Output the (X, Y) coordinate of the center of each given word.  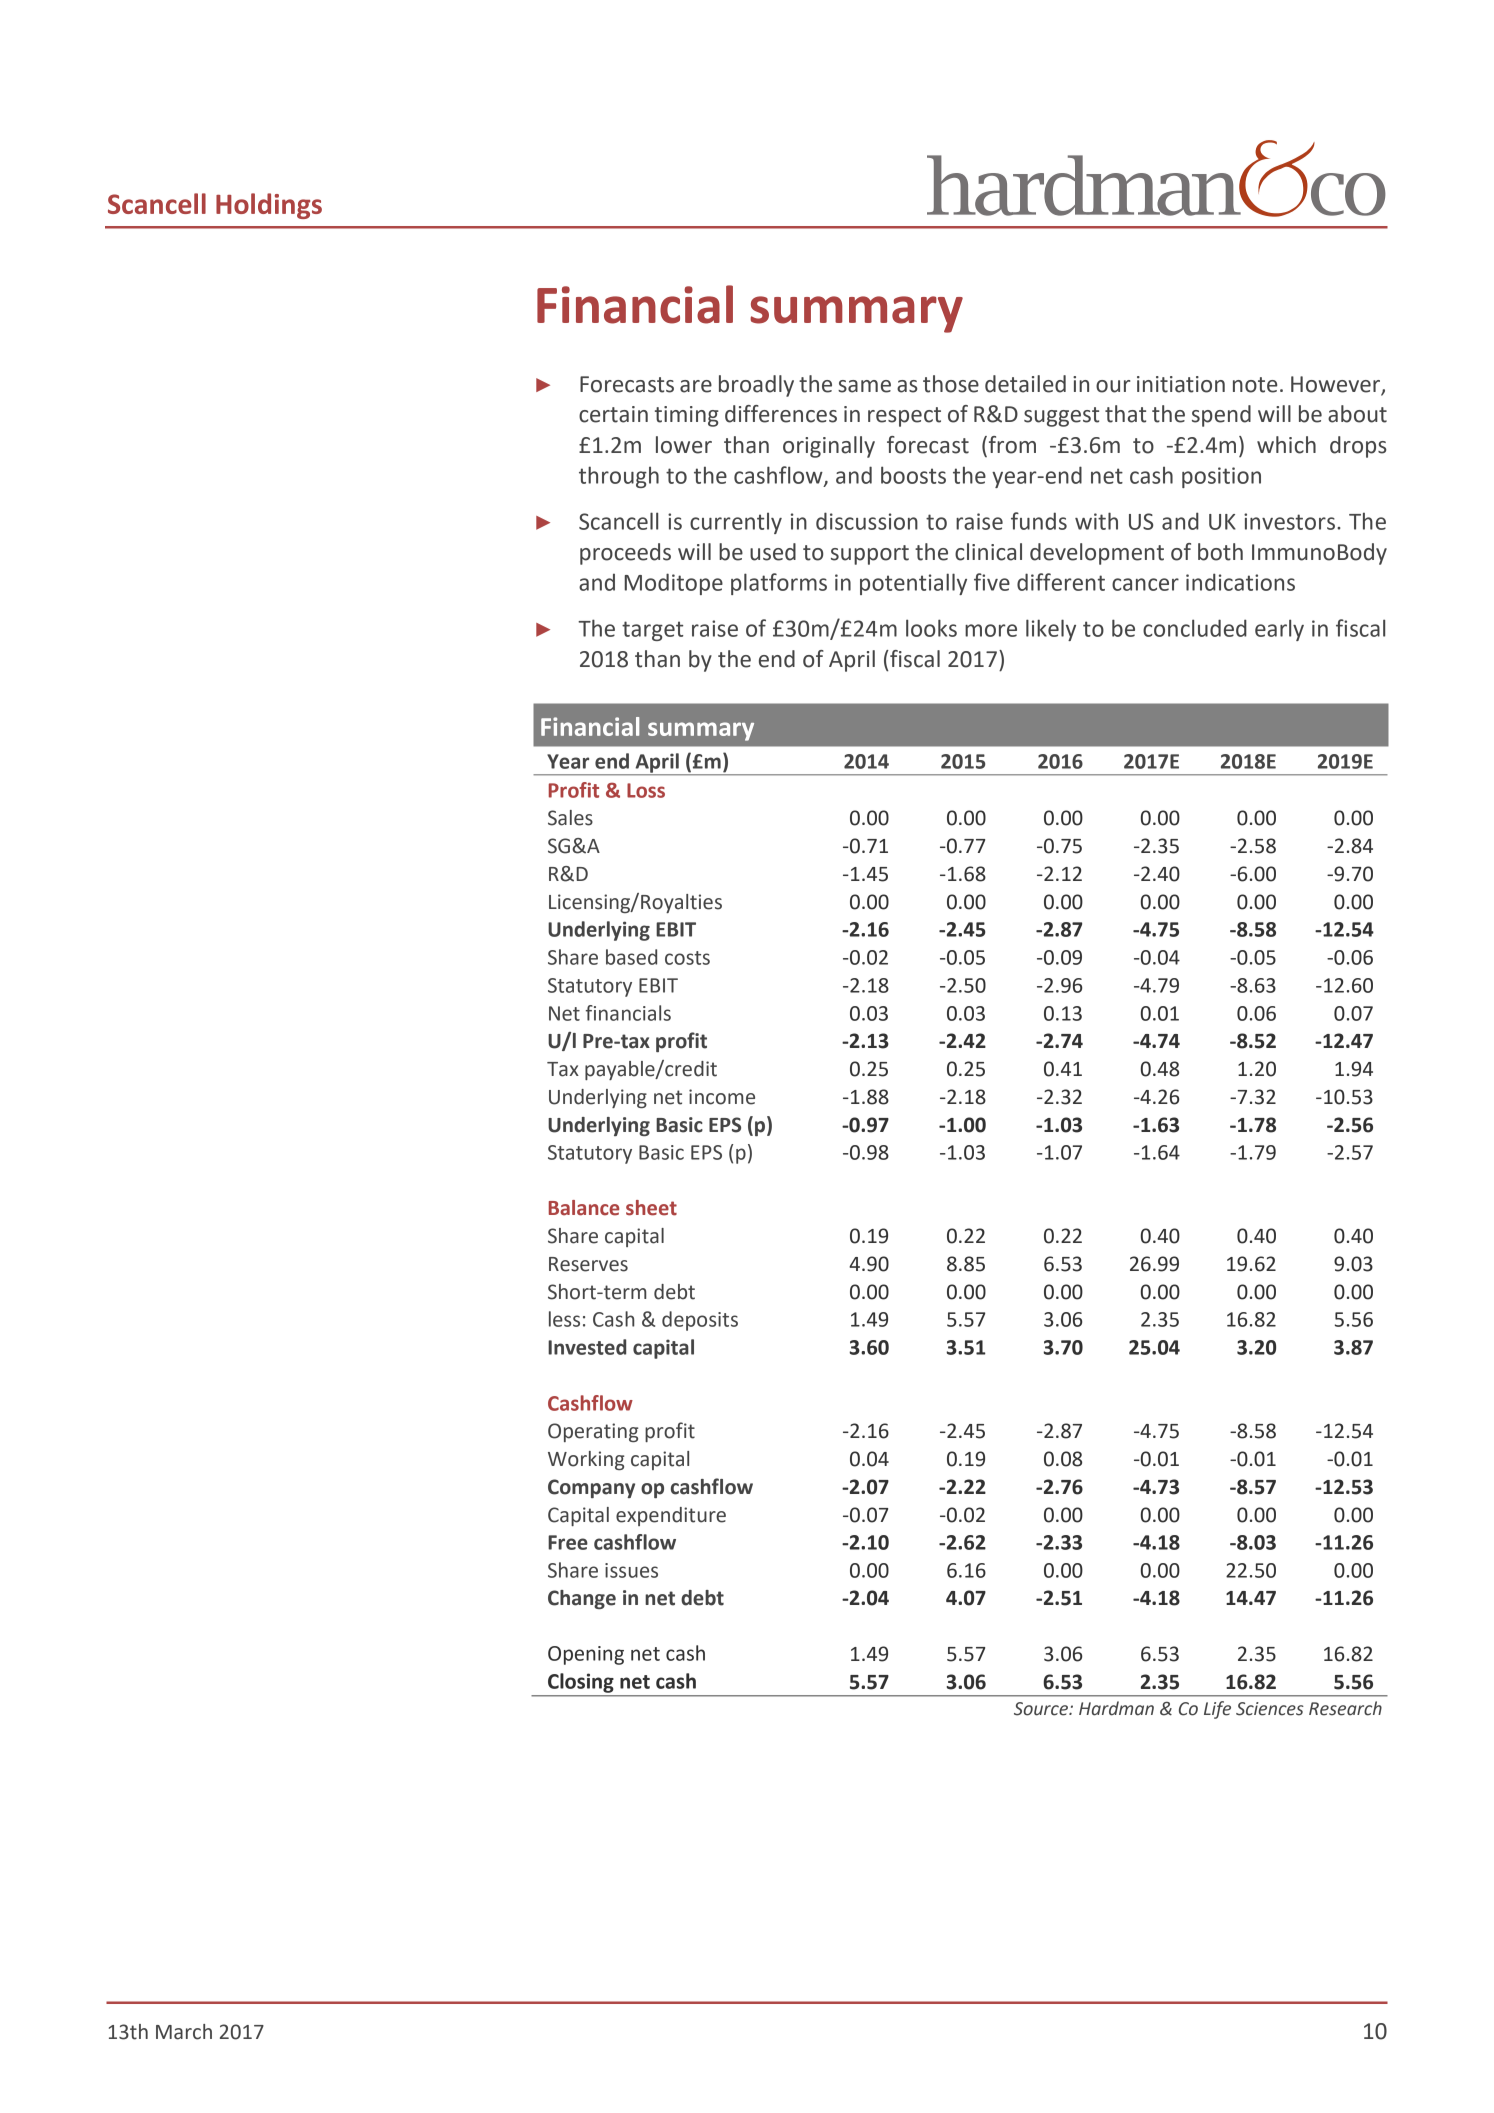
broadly (756, 386)
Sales (570, 818)
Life (1217, 1710)
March (184, 2032)
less (564, 1319)
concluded (1195, 628)
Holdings (269, 206)
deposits (700, 1321)
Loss (646, 790)
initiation (1181, 384)
